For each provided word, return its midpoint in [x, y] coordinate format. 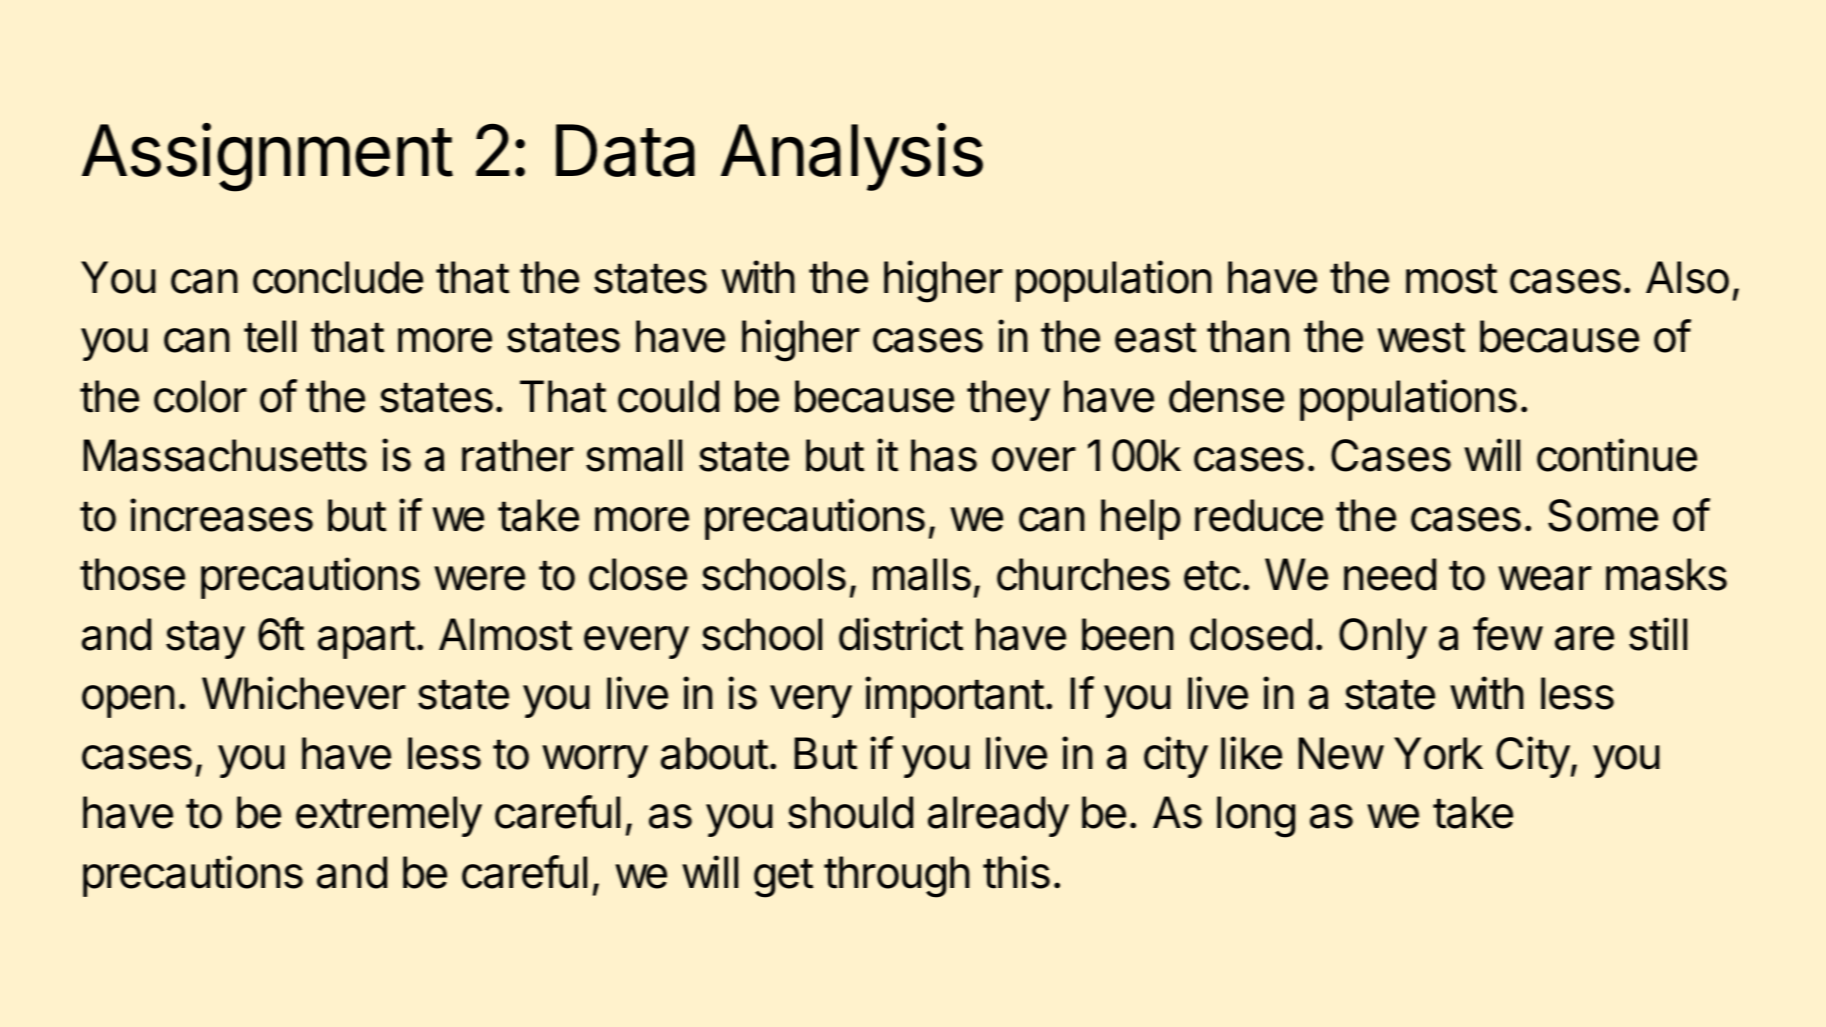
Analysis [852, 157]
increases [221, 515]
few [1508, 634]
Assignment [267, 157]
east [1155, 338]
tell [270, 336]
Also [1687, 277]
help [1141, 519]
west [1421, 338]
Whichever [304, 693]
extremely [389, 816]
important [954, 697]
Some [1603, 515]
